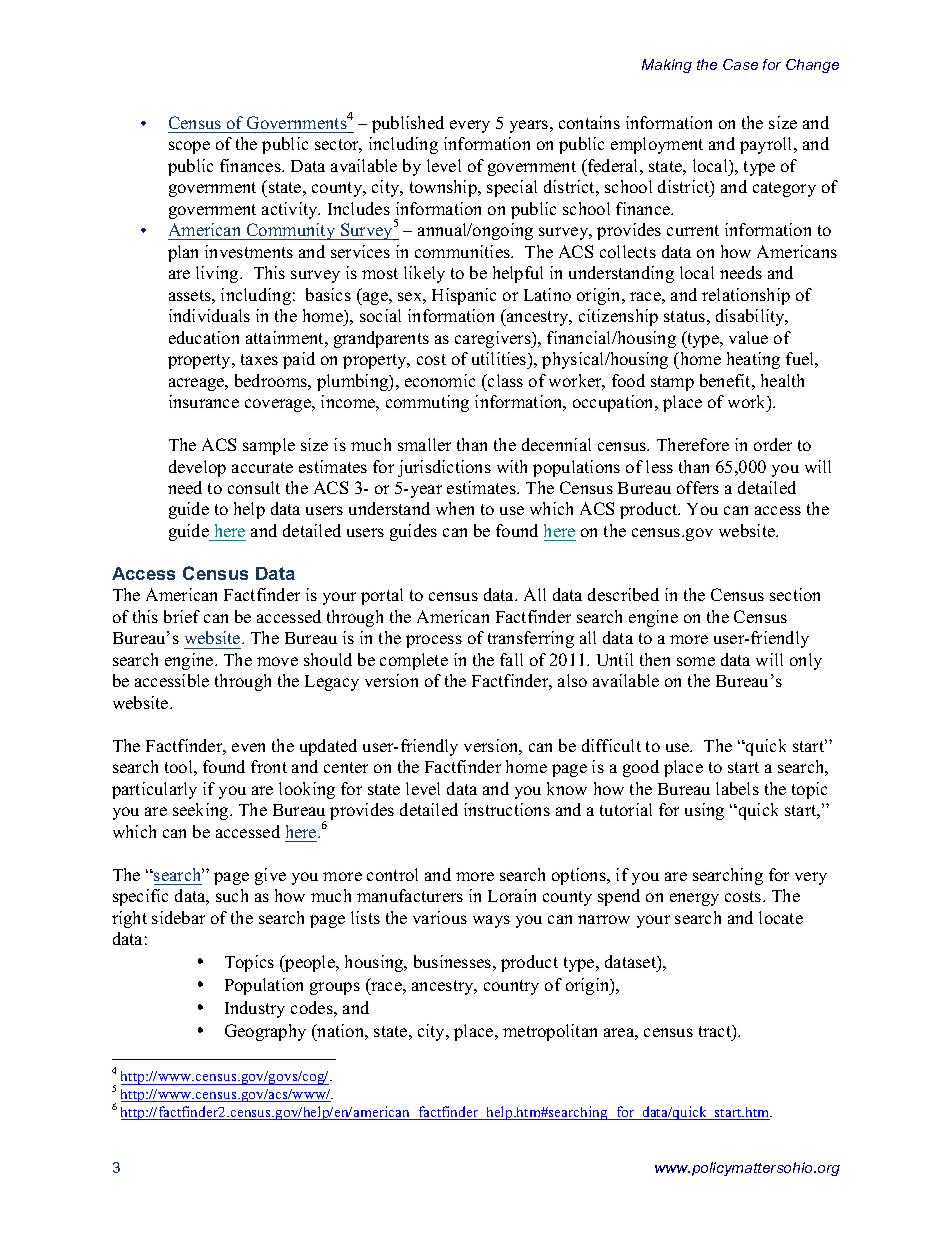 This screenshot has height=1233, width=952. What do you see at coordinates (189, 147) in the screenshot?
I see `scope` at bounding box center [189, 147].
